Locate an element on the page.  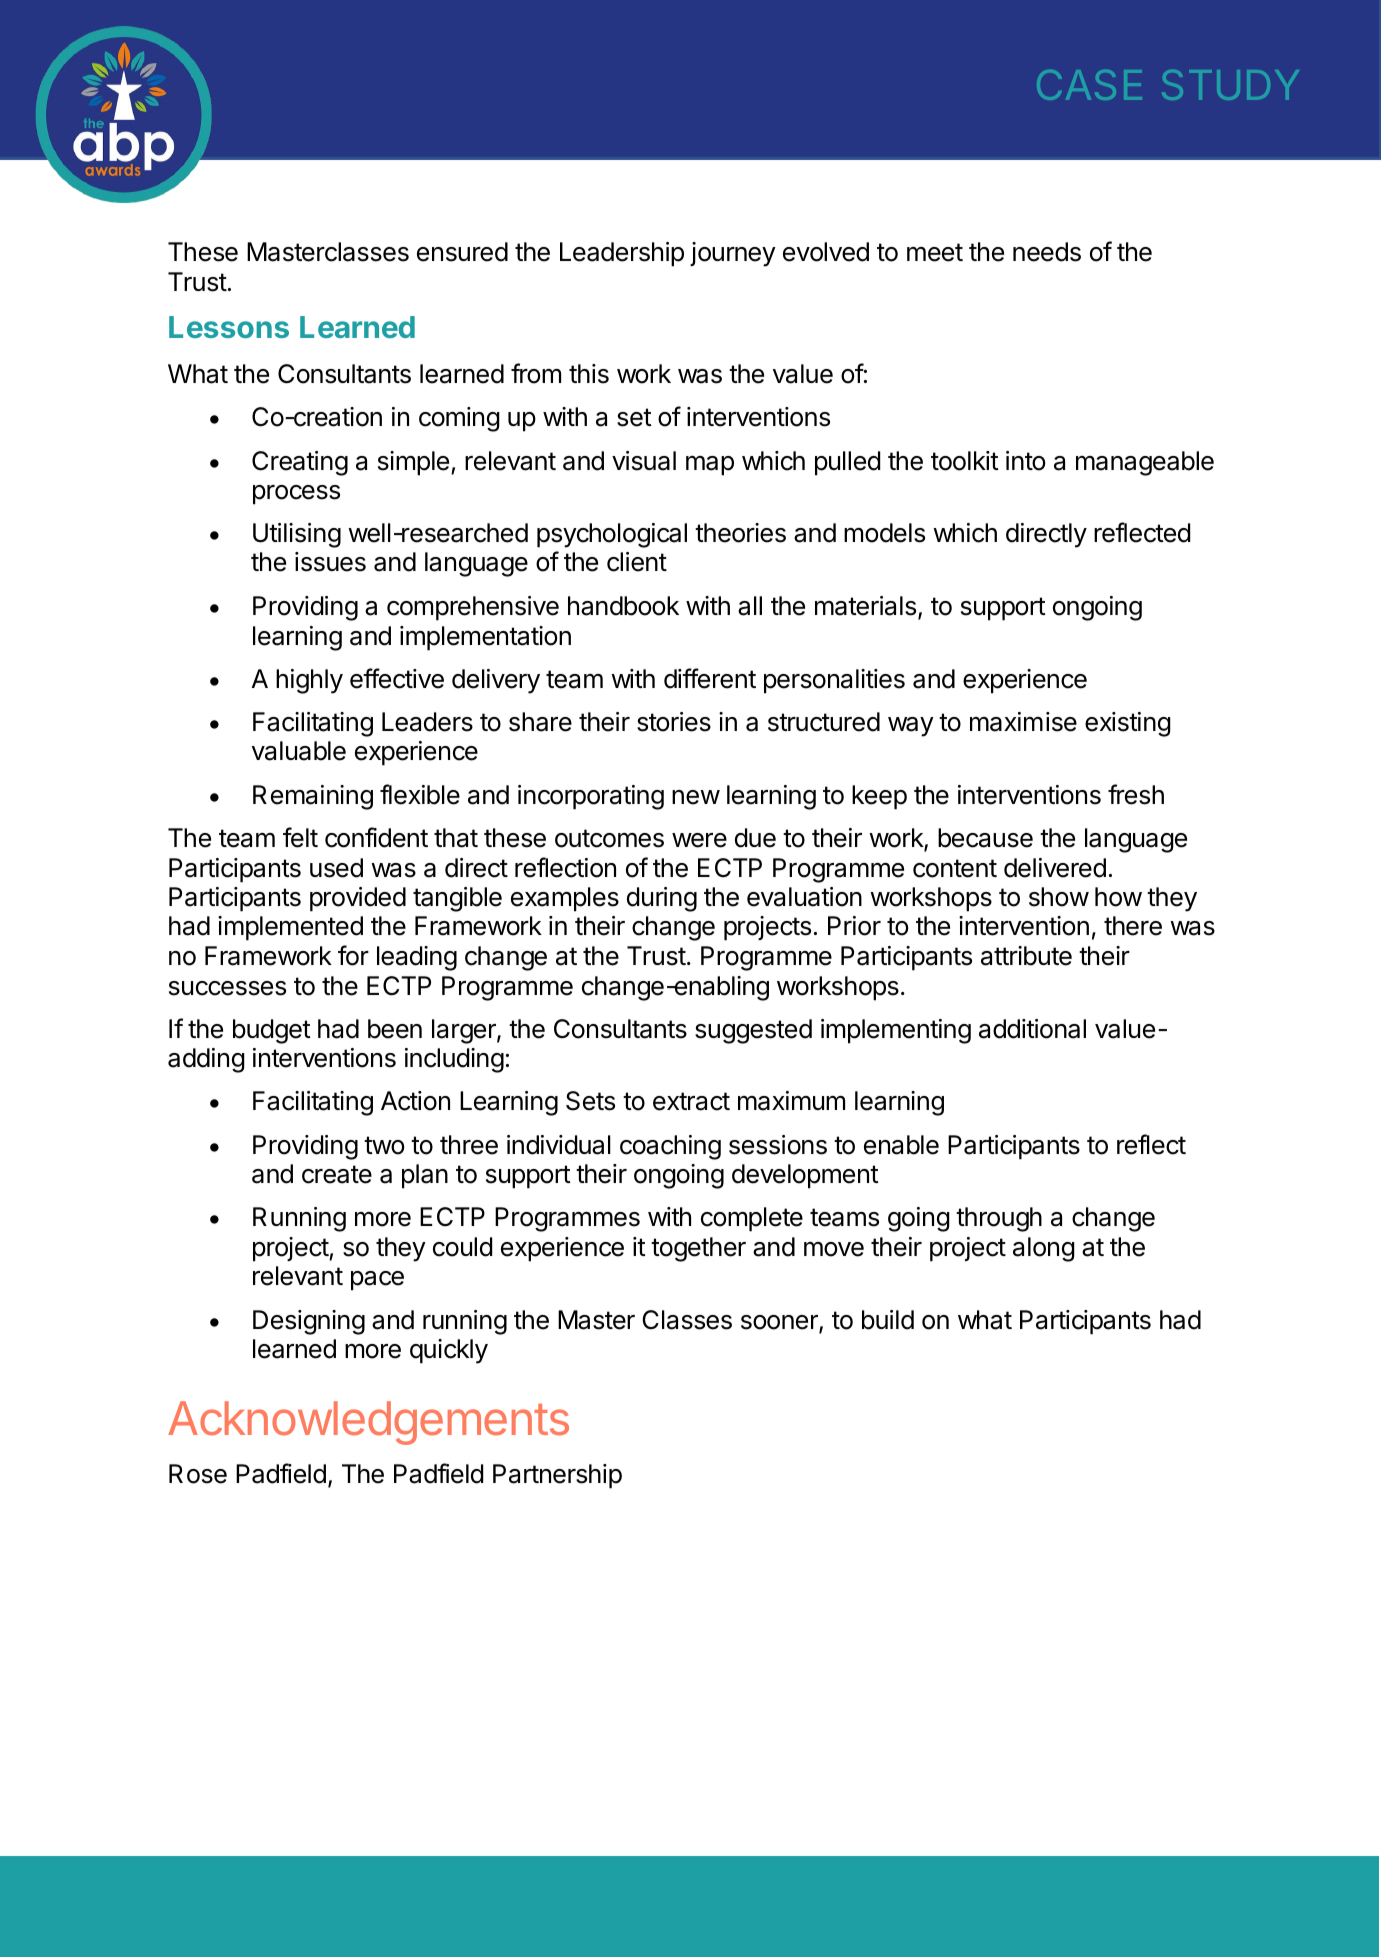
budget is located at coordinates (272, 1031).
